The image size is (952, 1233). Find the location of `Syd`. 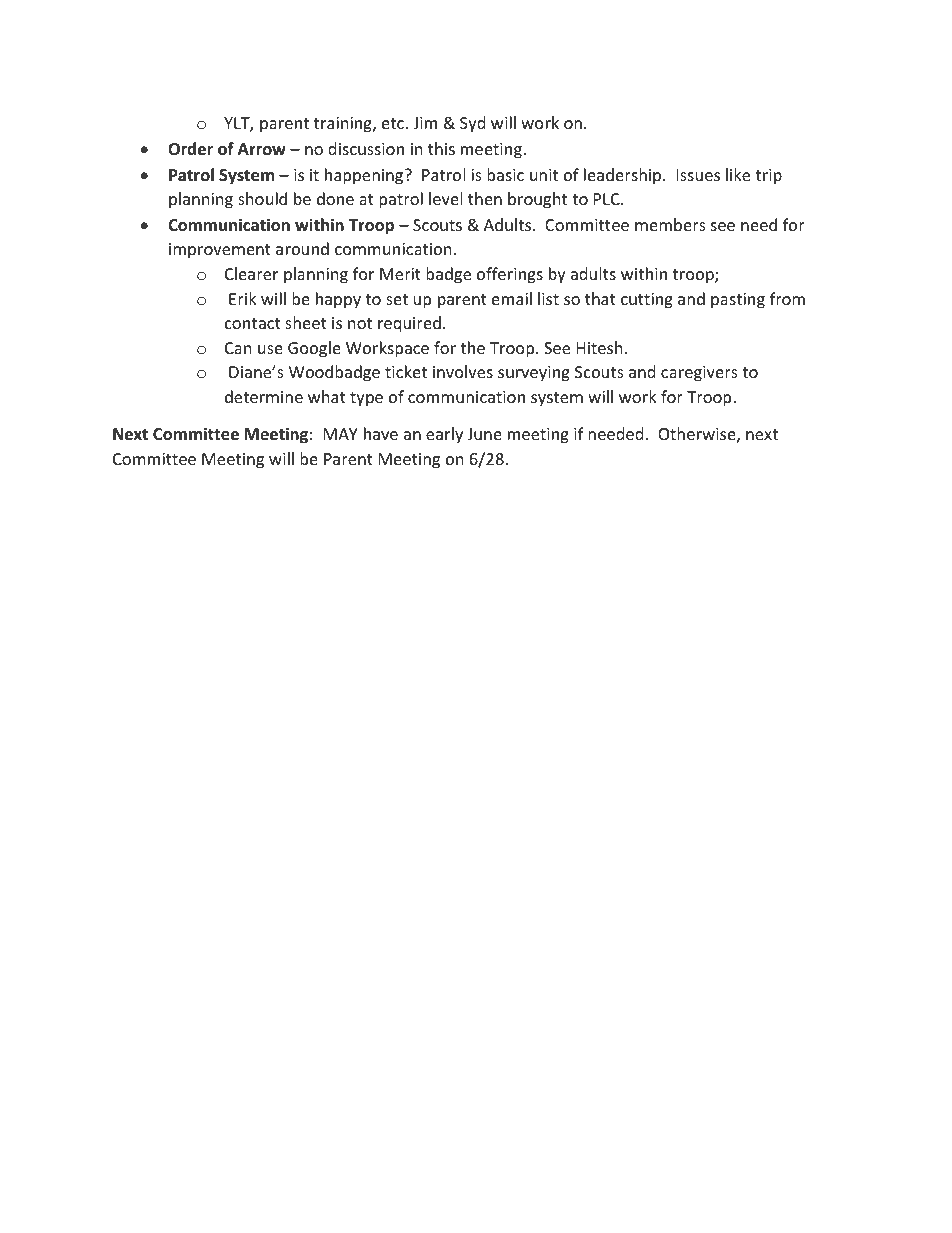

Syd is located at coordinates (472, 124).
